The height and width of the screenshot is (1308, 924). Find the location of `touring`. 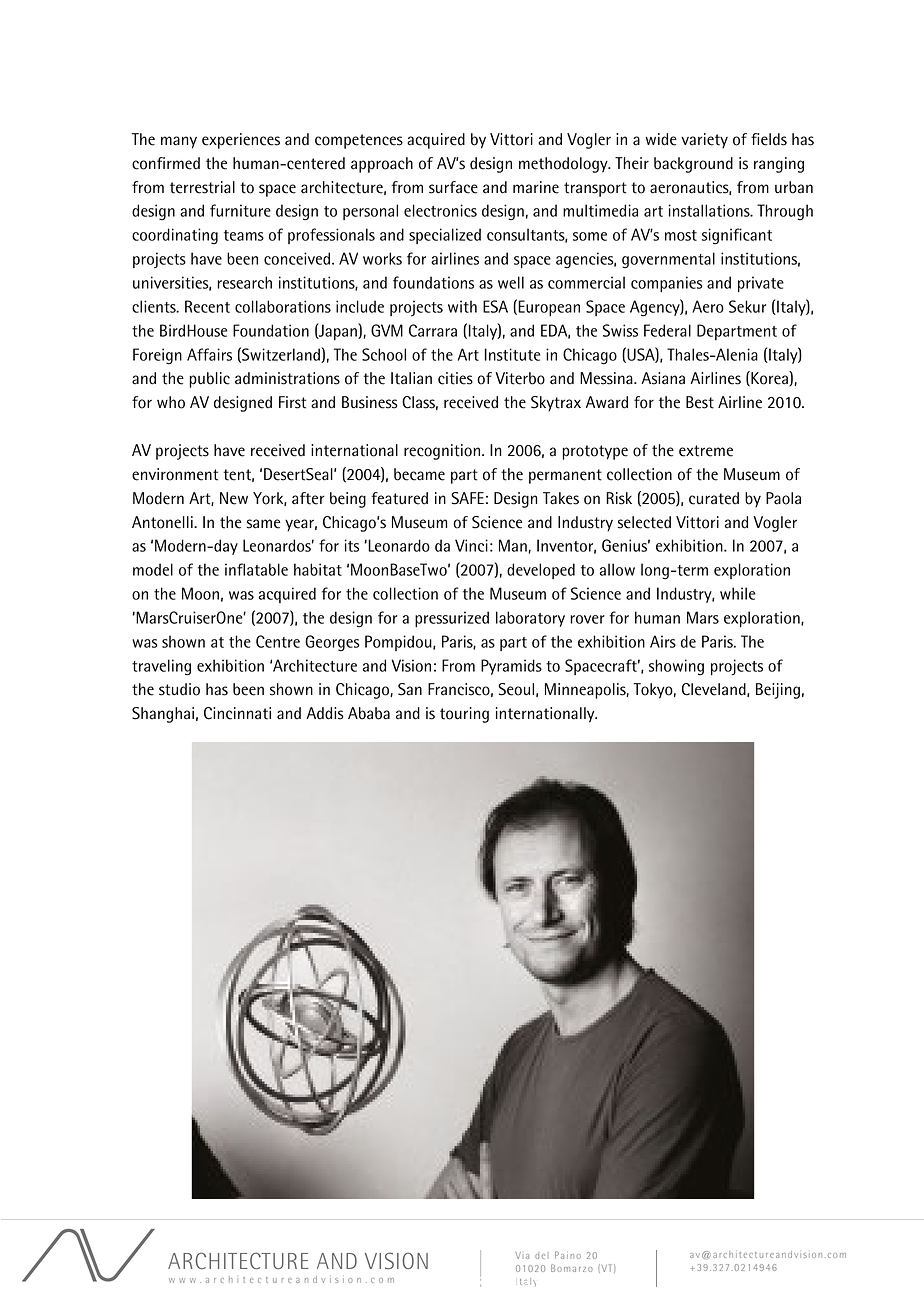

touring is located at coordinates (464, 715).
